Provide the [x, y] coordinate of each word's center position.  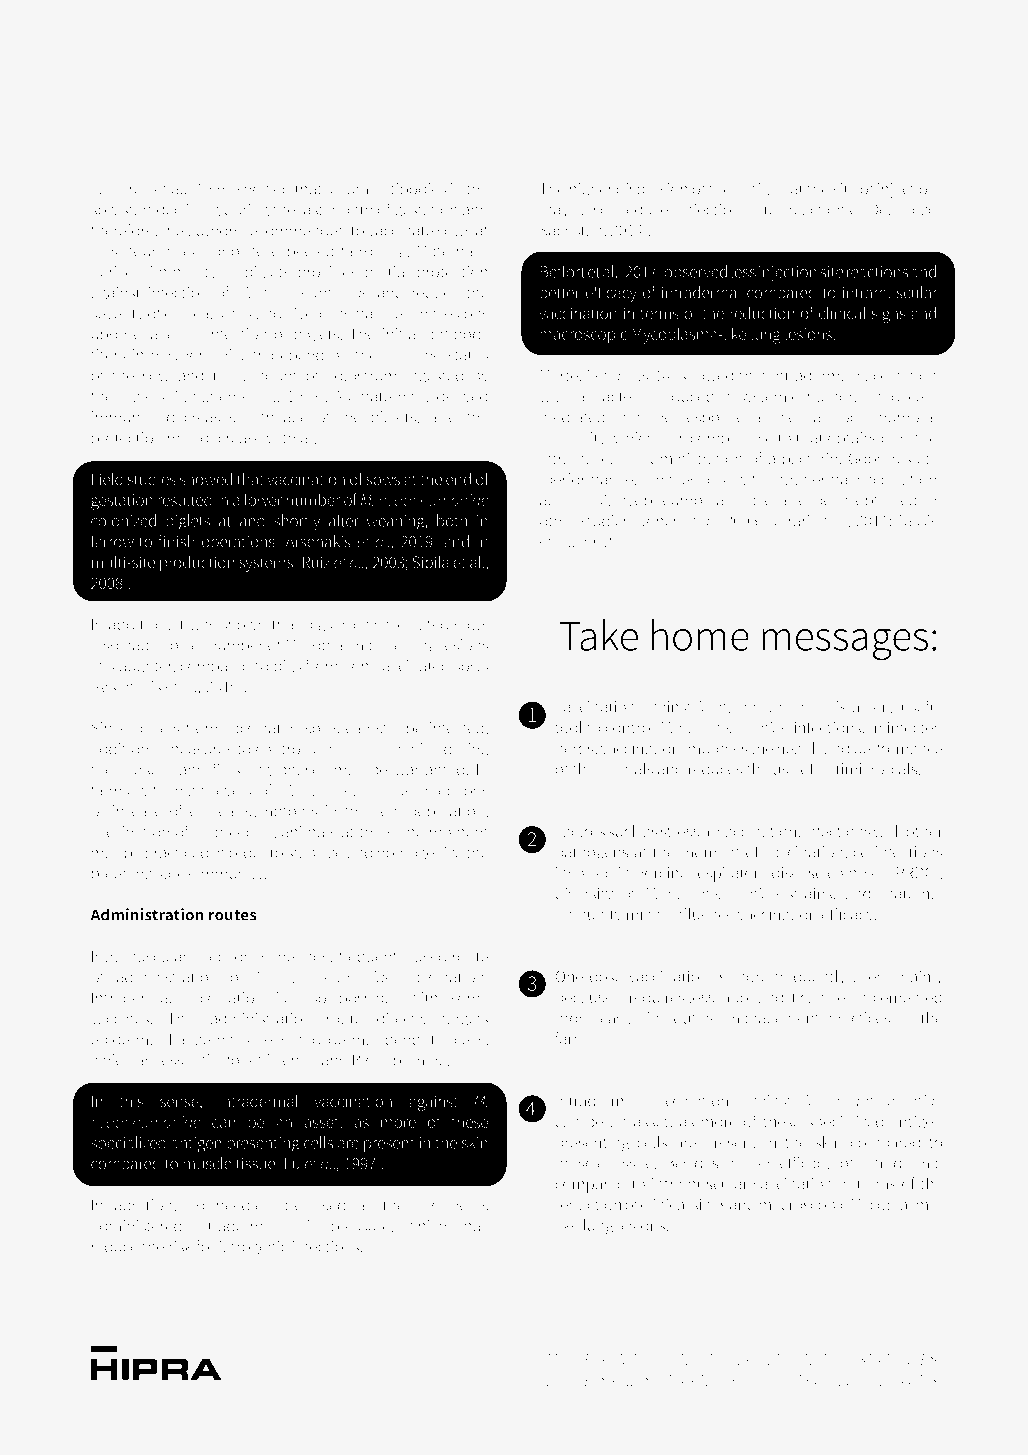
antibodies [409, 188]
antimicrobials [869, 768]
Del [880, 209]
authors [214, 230]
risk [181, 1246]
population [446, 813]
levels [232, 789]
